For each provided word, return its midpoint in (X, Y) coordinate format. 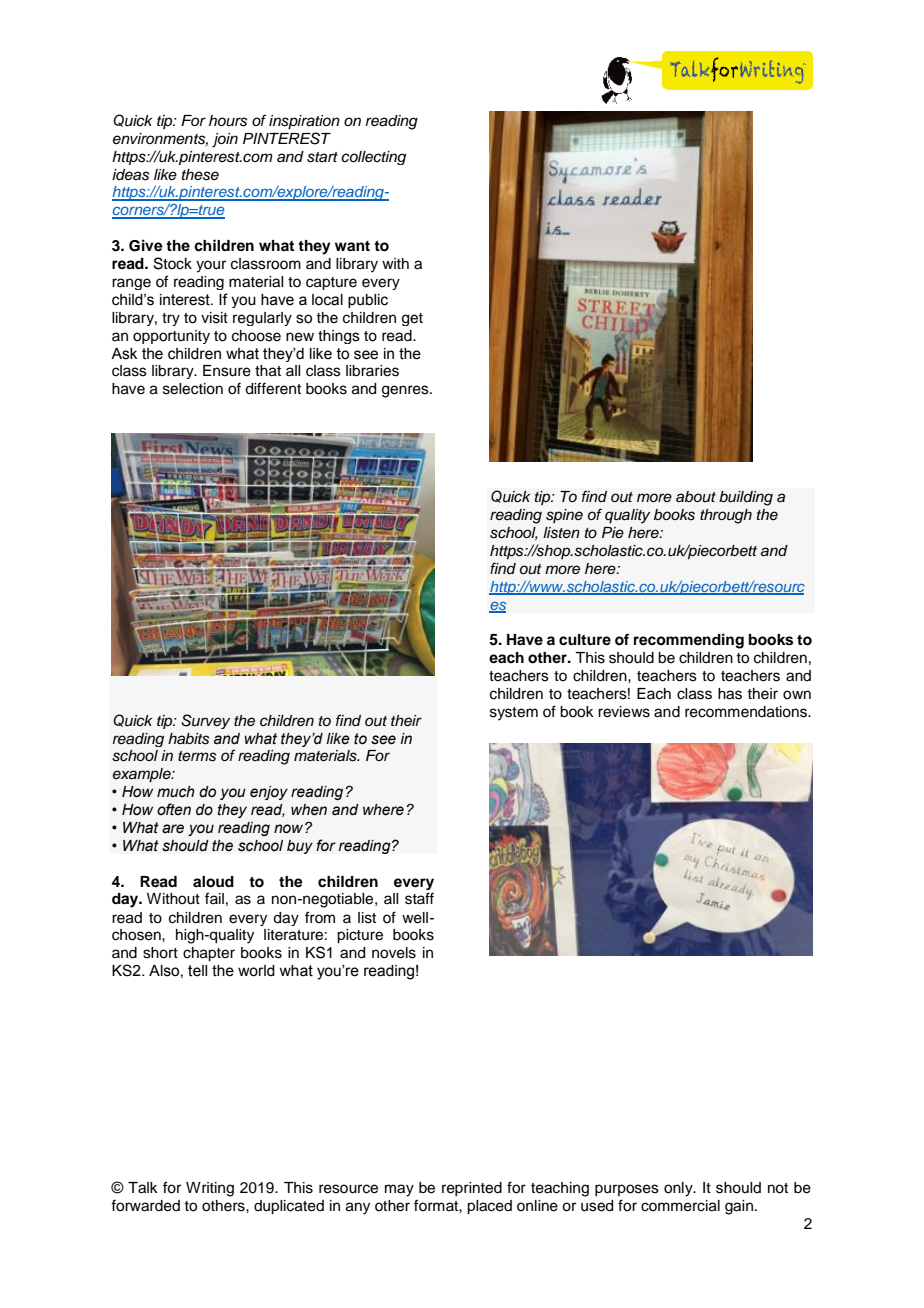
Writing (210, 1189)
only (679, 1189)
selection (193, 389)
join (225, 140)
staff (419, 898)
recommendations (747, 712)
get (412, 319)
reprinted (472, 1189)
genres (406, 391)
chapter (209, 954)
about (696, 497)
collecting (373, 158)
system (514, 714)
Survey (205, 721)
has (730, 694)
